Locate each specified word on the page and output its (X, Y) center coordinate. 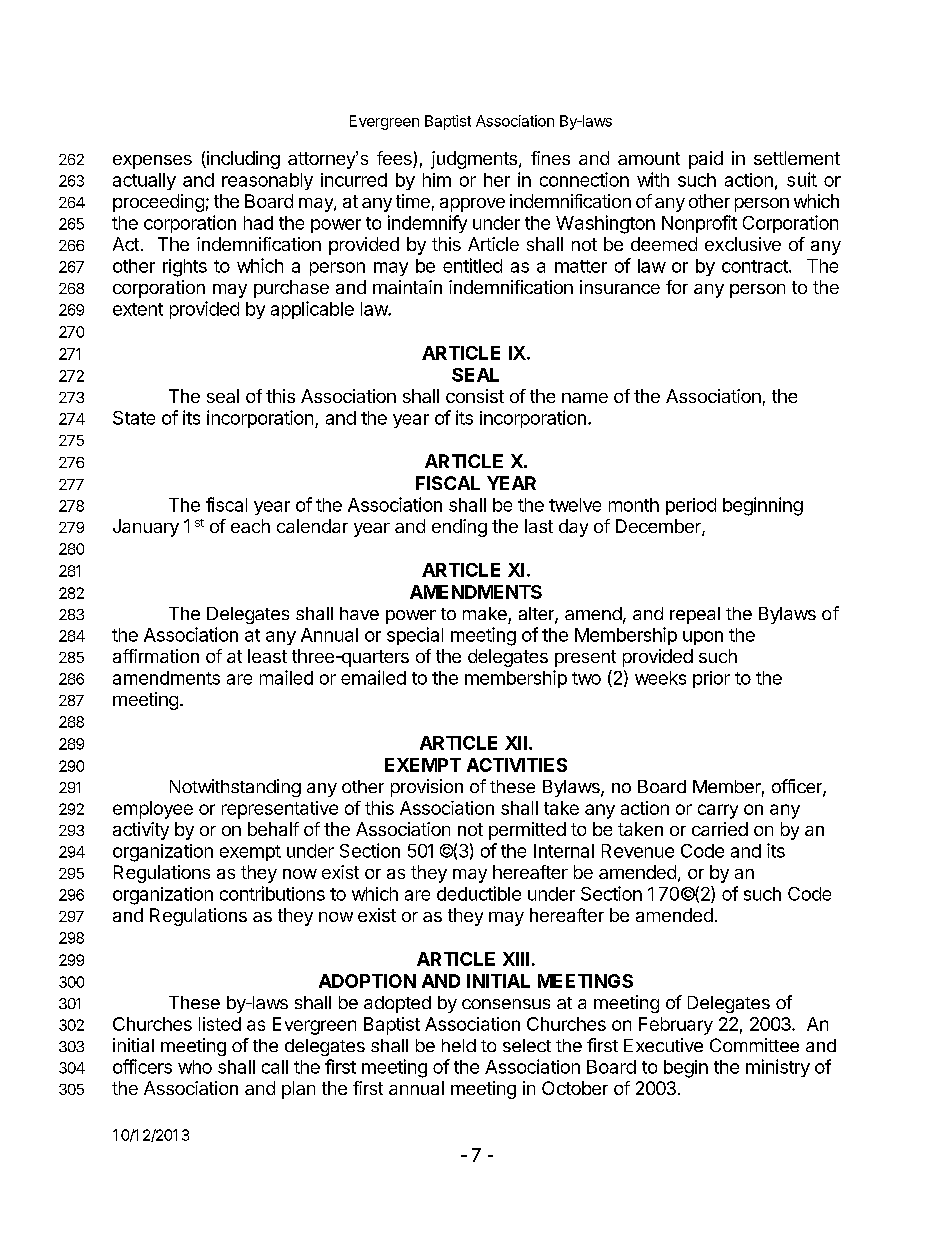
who (195, 1067)
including (242, 160)
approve (472, 205)
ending (459, 528)
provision (427, 788)
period (691, 506)
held (459, 1045)
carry (718, 811)
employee (153, 810)
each (250, 526)
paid (706, 160)
